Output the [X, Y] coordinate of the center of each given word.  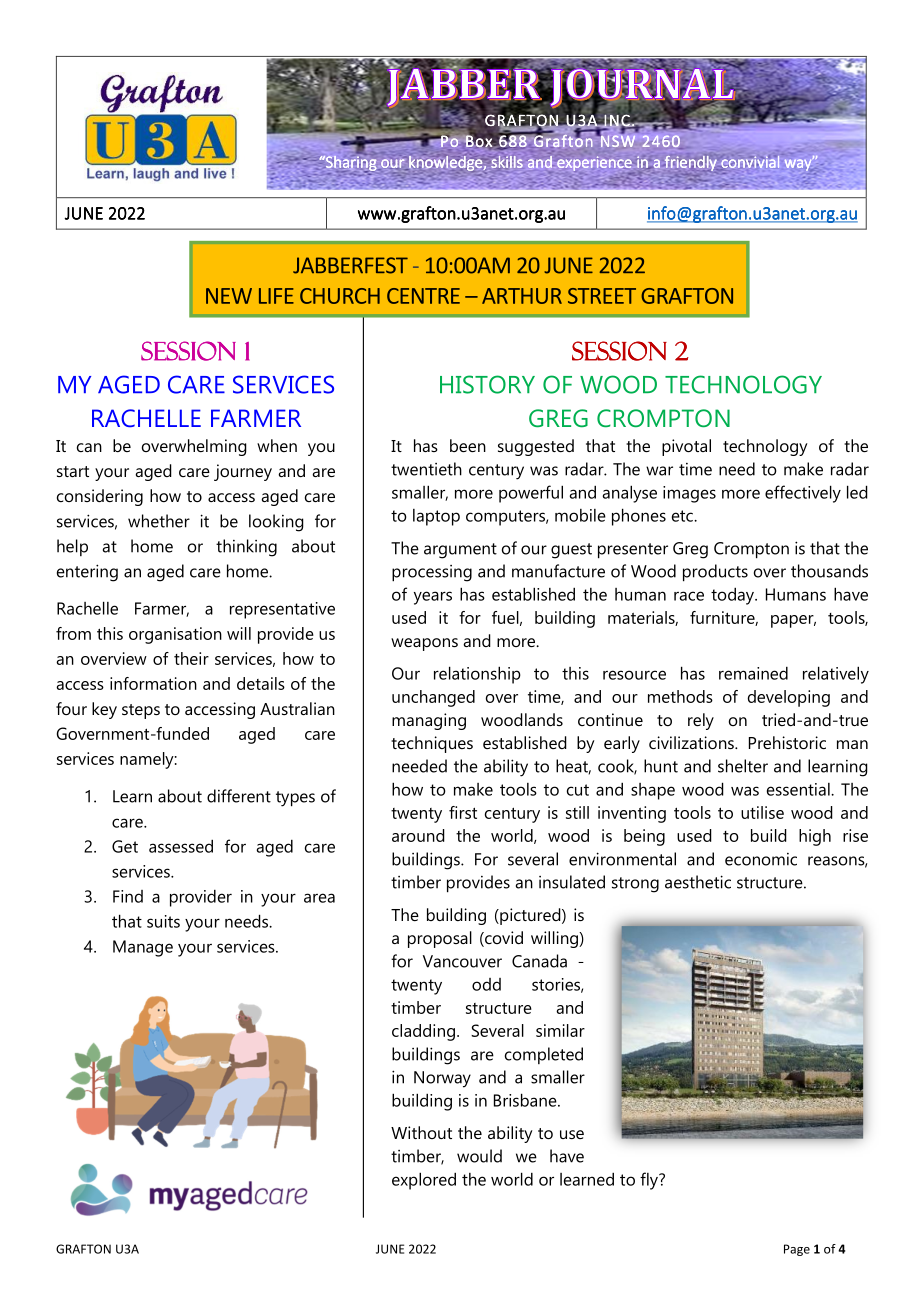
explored [424, 1181]
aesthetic [698, 882]
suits [163, 921]
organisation [175, 635]
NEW [229, 296]
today [734, 596]
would [479, 1156]
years [433, 598]
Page [797, 1250]
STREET [602, 296]
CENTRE [423, 296]
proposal [440, 939]
